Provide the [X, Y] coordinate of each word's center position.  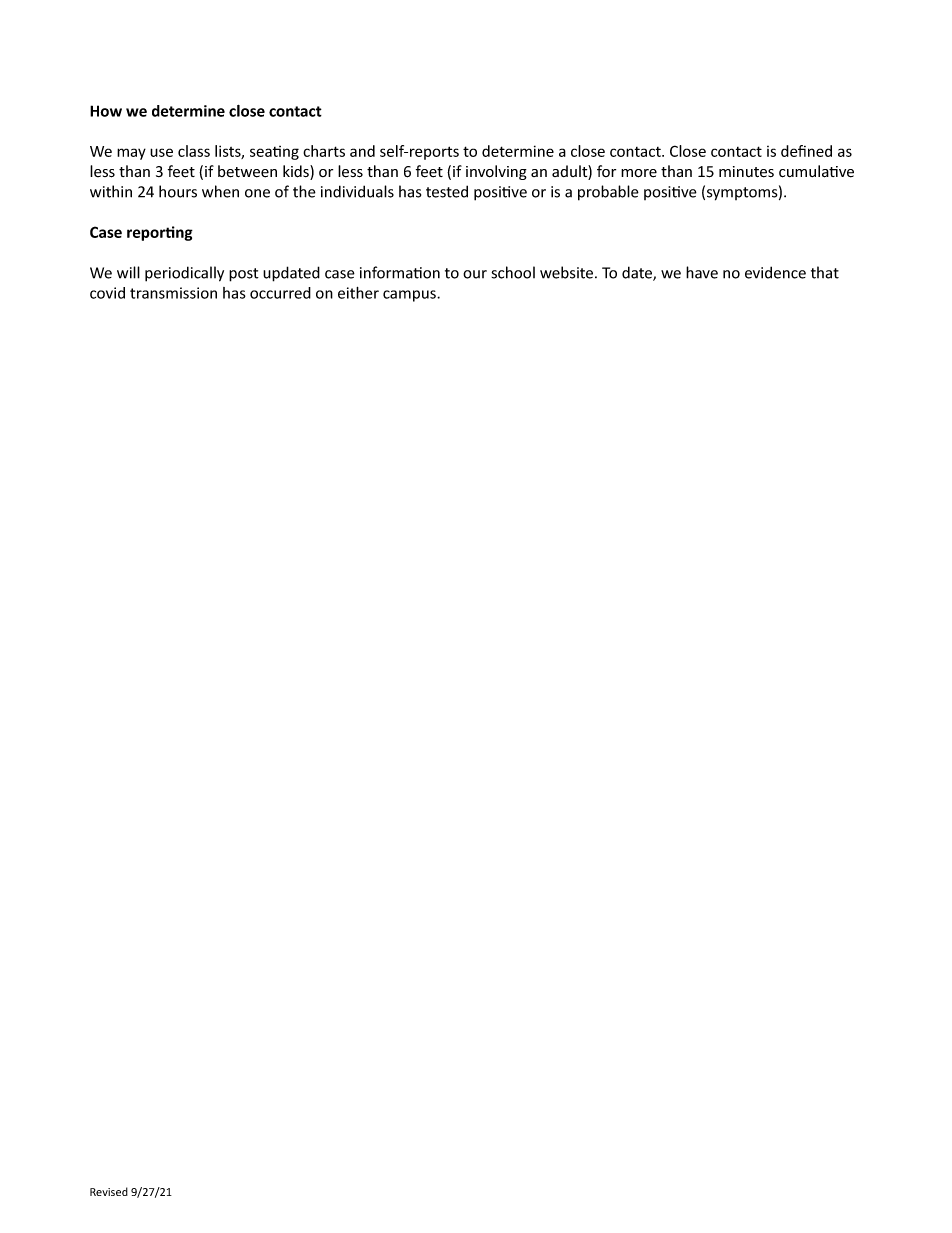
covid [107, 293]
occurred [280, 293]
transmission [173, 293]
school [513, 272]
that [825, 272]
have [702, 272]
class [194, 151]
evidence [775, 272]
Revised [109, 1191]
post [244, 275]
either [358, 293]
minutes [746, 172]
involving [496, 172]
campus [410, 296]
